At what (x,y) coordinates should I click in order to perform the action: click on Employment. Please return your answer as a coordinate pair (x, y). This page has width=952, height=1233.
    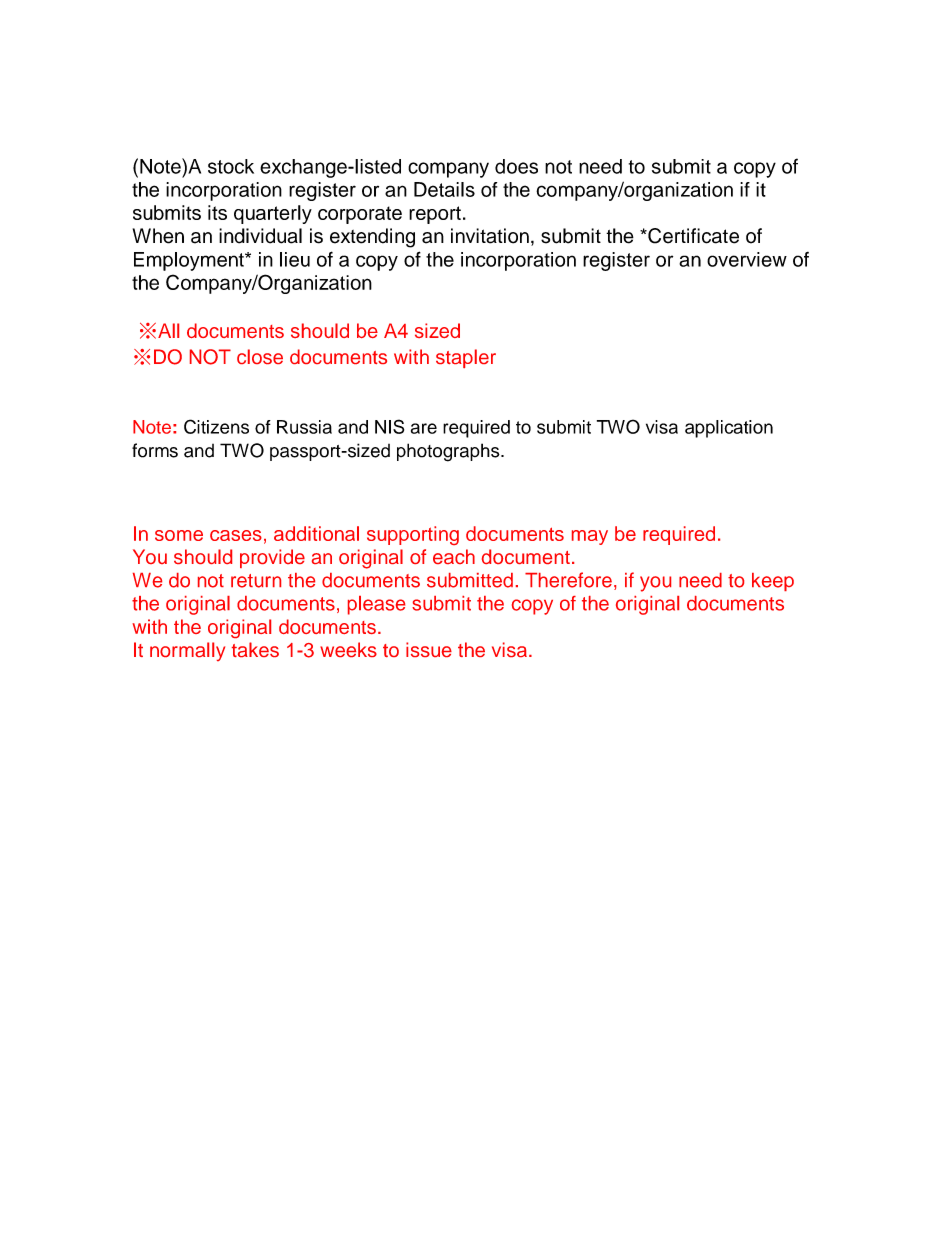
    Looking at the image, I should click on (190, 261).
